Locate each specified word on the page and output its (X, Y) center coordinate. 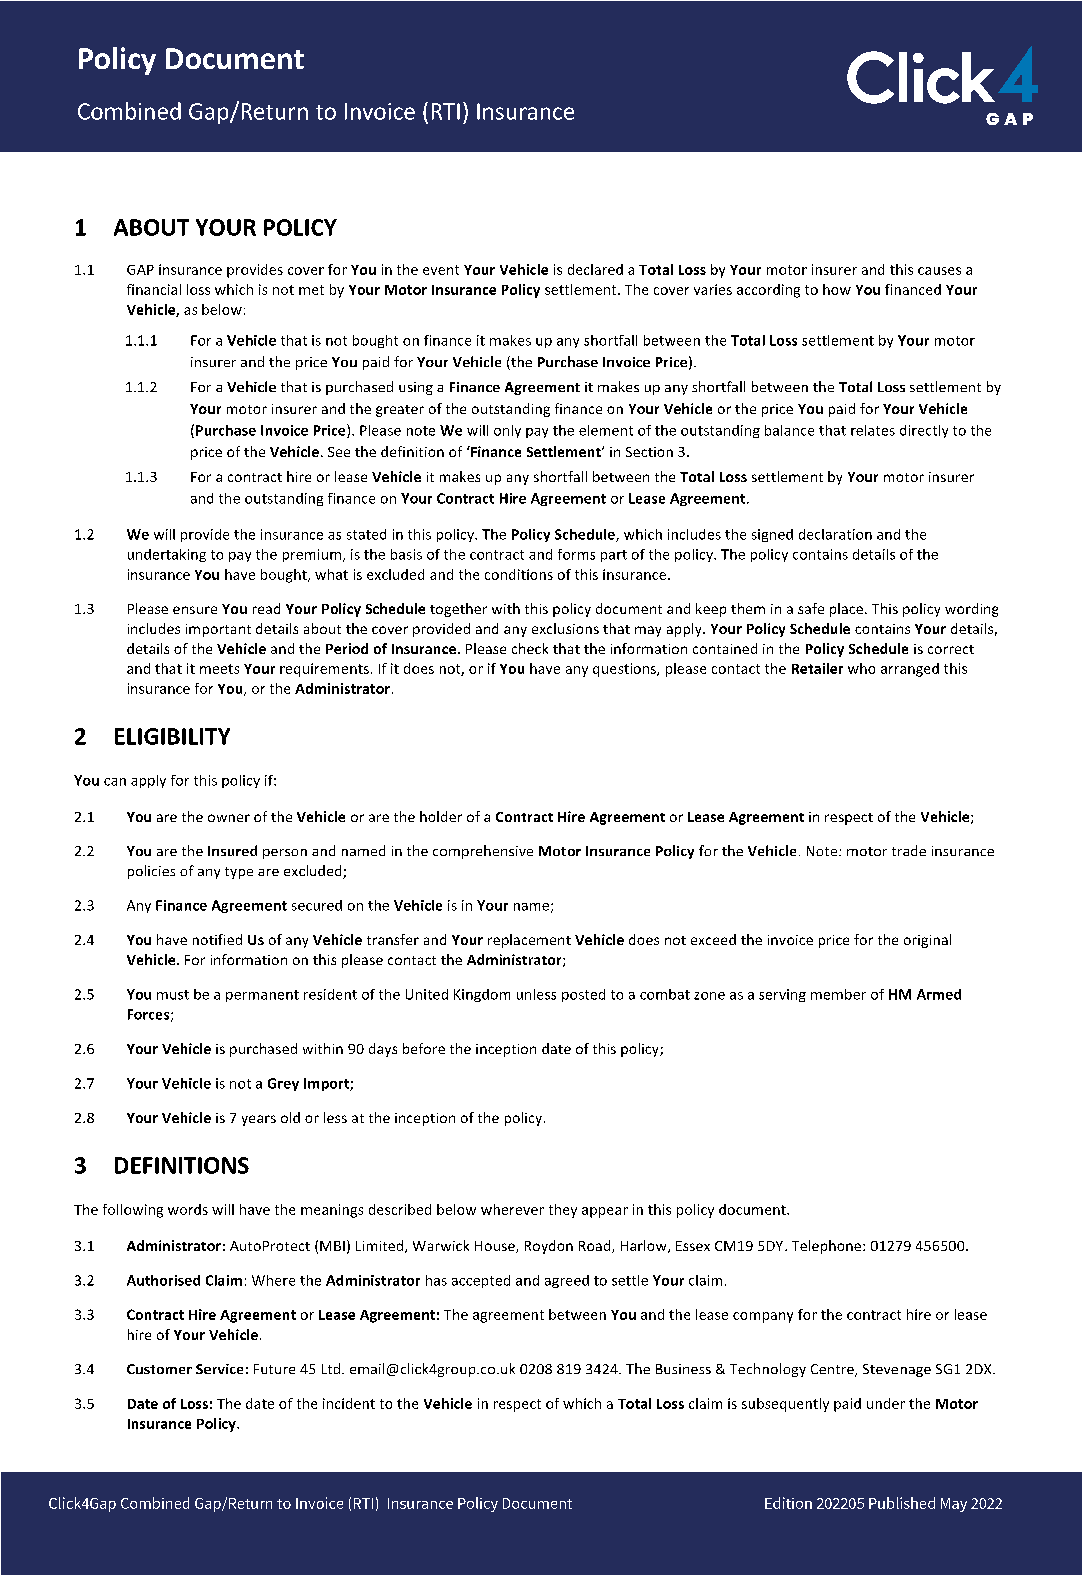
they (563, 1211)
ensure (195, 610)
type (239, 873)
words (188, 1209)
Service (219, 1369)
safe (811, 608)
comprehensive (483, 852)
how (837, 289)
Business (683, 1369)
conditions (519, 574)
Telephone (828, 1247)
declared (595, 269)
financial (154, 289)
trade (909, 850)
